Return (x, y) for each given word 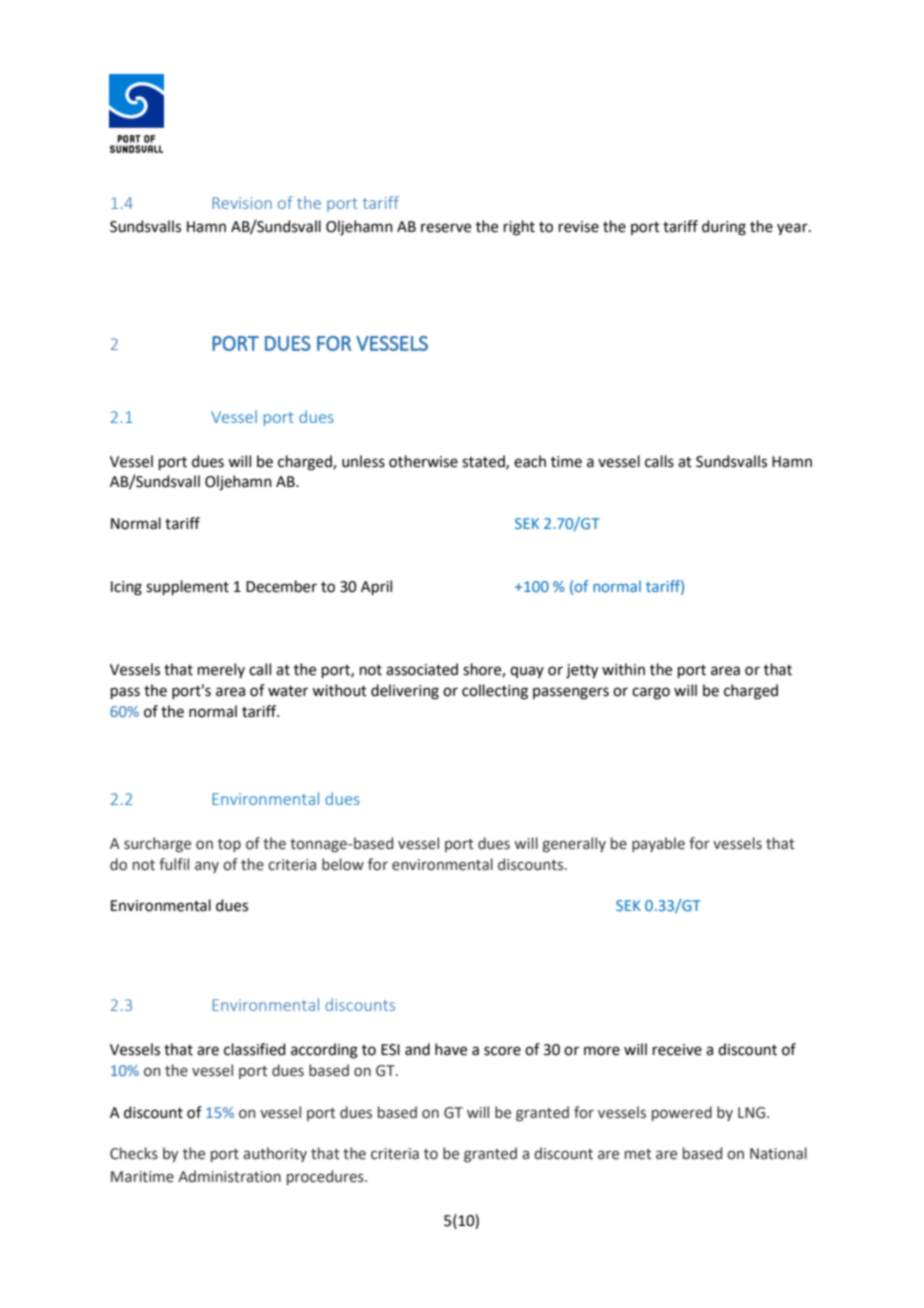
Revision (242, 203)
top (229, 845)
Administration (229, 1176)
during (724, 228)
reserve (446, 228)
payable (658, 844)
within (623, 669)
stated (484, 462)
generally (574, 844)
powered (682, 1113)
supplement (187, 587)
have (451, 1049)
